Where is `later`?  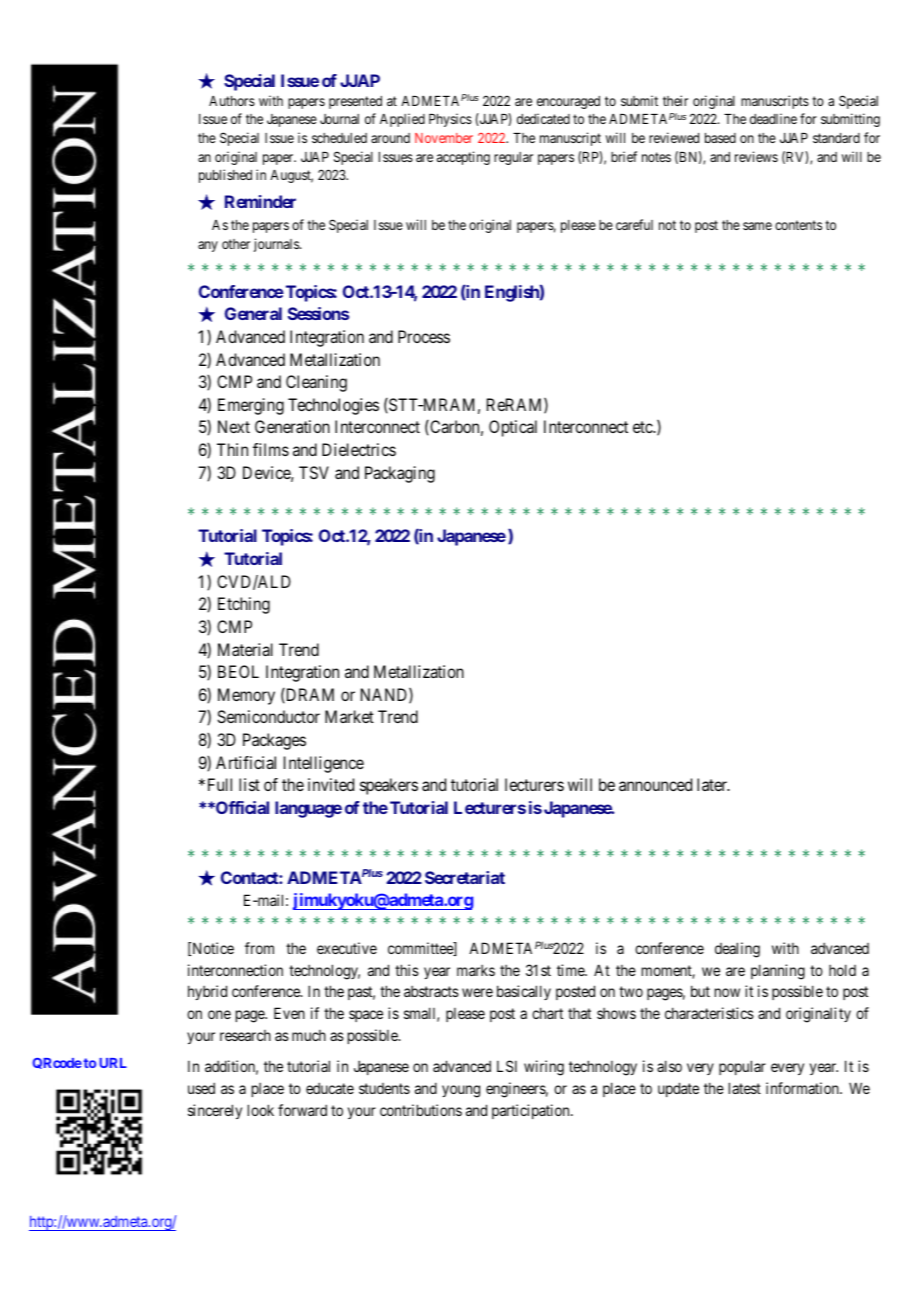
later is located at coordinates (713, 784).
